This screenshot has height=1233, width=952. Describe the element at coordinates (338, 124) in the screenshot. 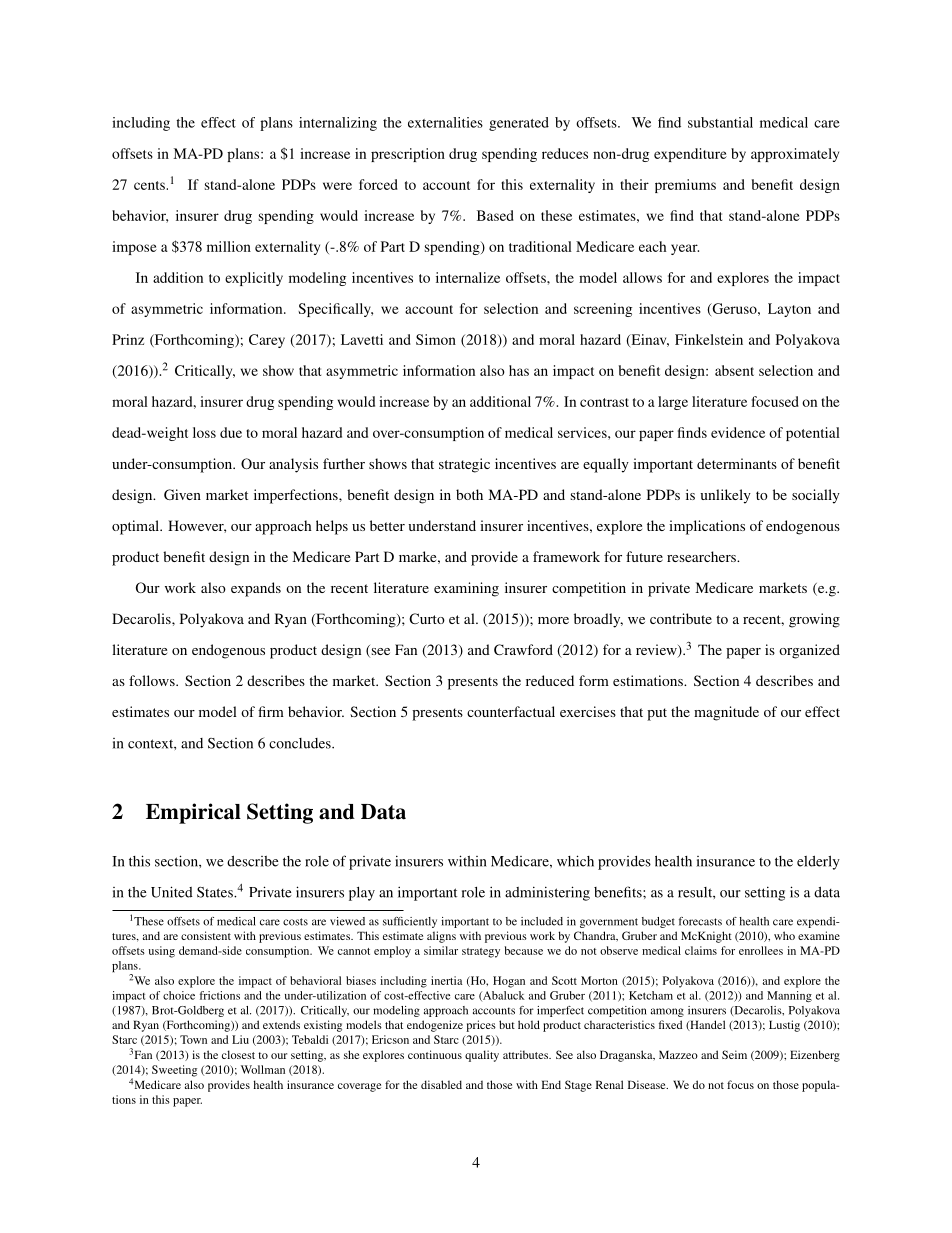

I see `internalizing` at that location.
